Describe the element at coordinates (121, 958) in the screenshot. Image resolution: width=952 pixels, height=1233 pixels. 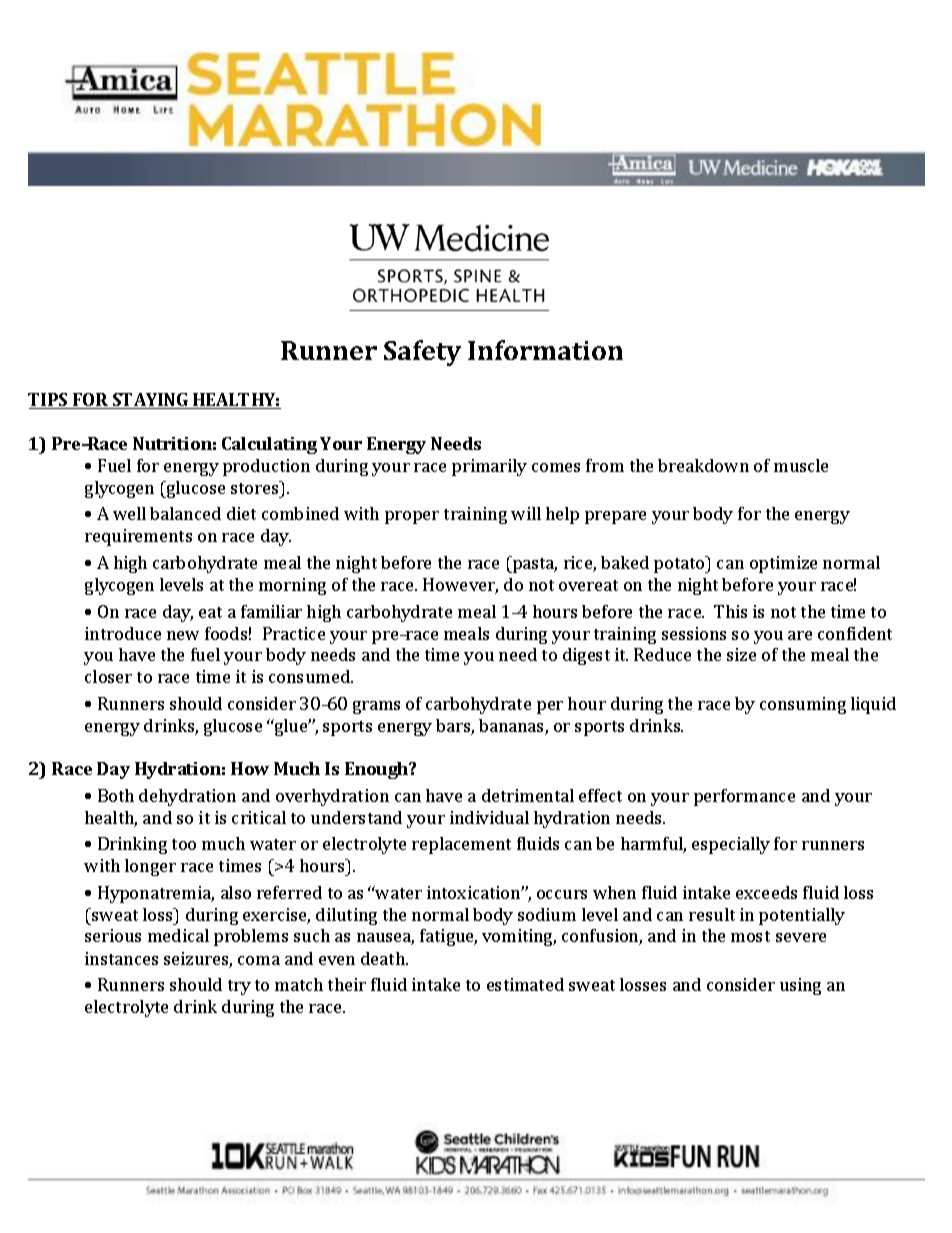
I see `instances` at that location.
